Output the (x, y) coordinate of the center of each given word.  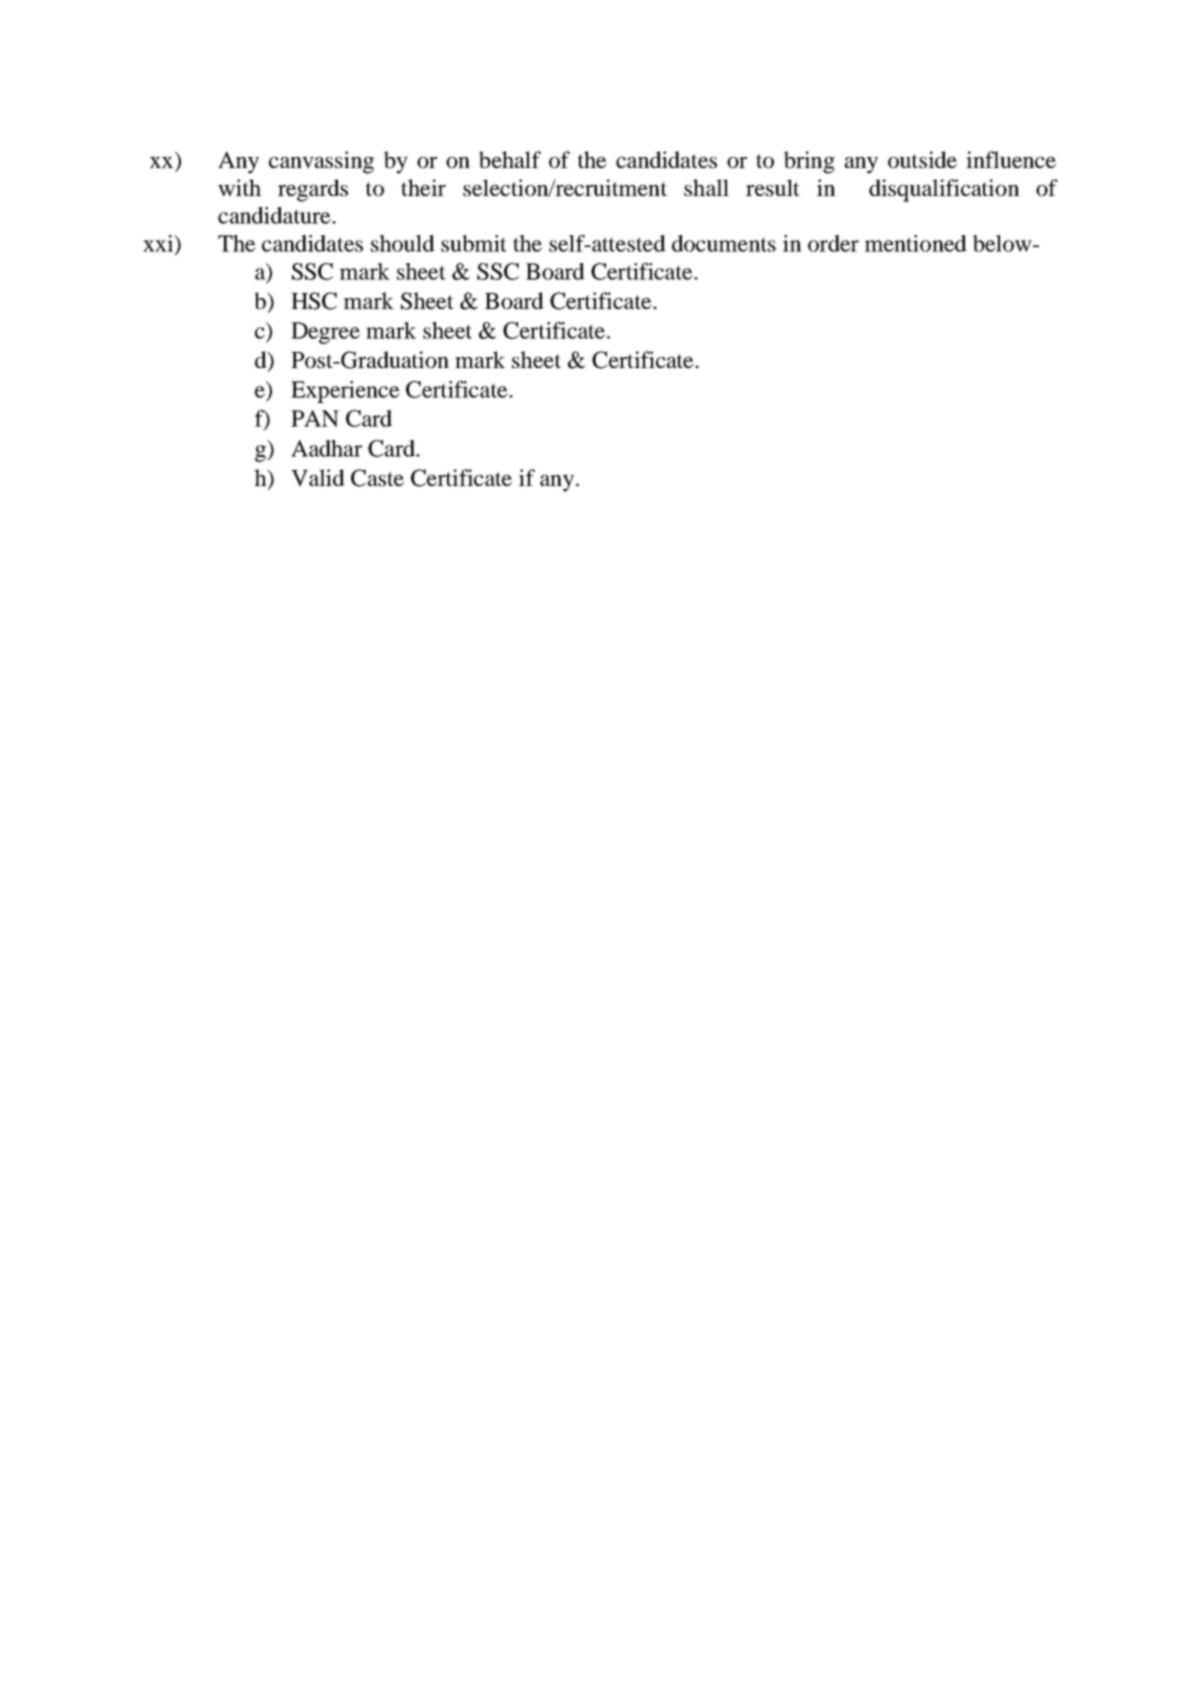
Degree (325, 333)
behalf (510, 159)
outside (922, 159)
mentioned (916, 243)
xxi (159, 244)
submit (474, 243)
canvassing (321, 162)
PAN (315, 418)
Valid (318, 478)
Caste (377, 478)
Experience (345, 392)
